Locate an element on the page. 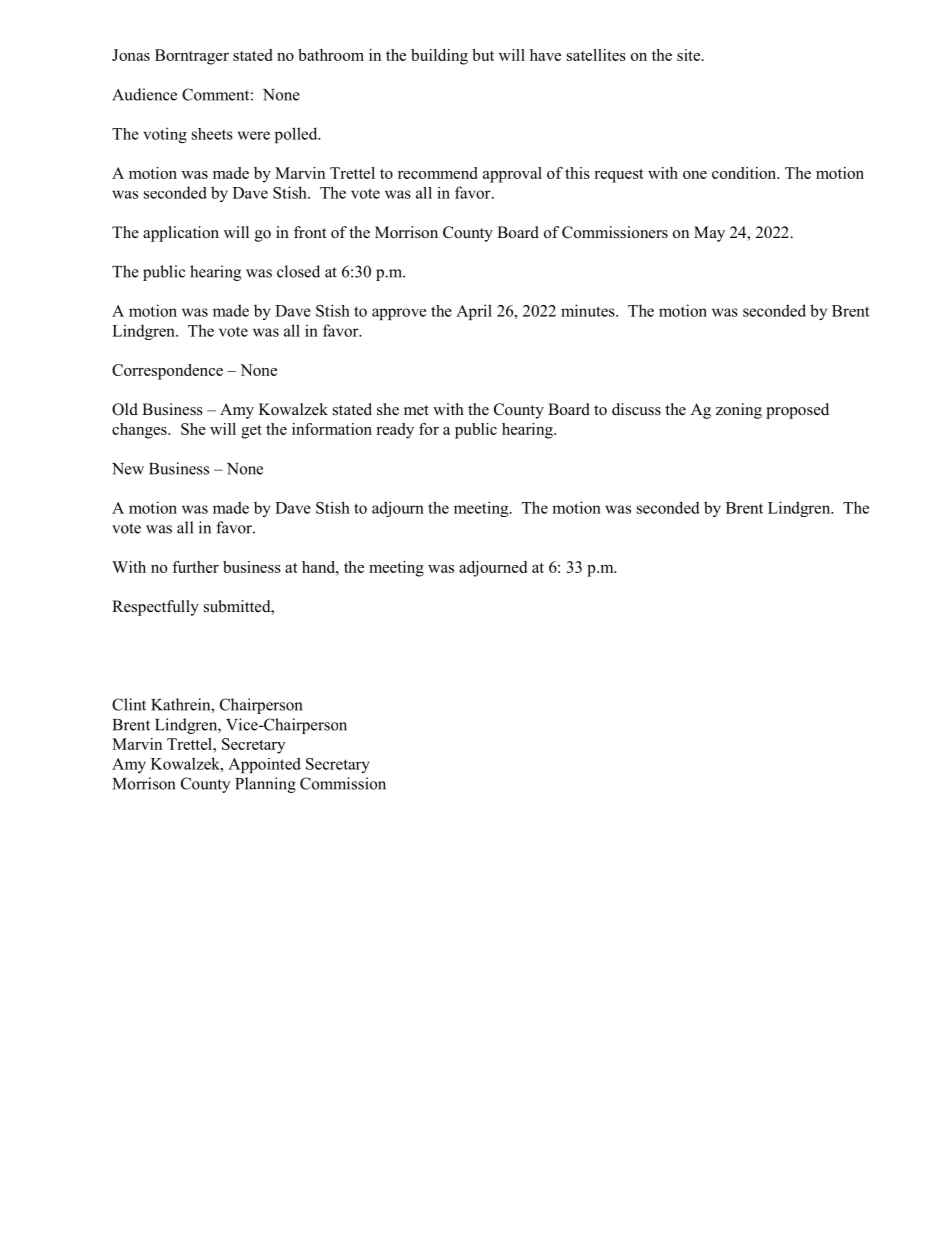  Appointed is located at coordinates (264, 765).
